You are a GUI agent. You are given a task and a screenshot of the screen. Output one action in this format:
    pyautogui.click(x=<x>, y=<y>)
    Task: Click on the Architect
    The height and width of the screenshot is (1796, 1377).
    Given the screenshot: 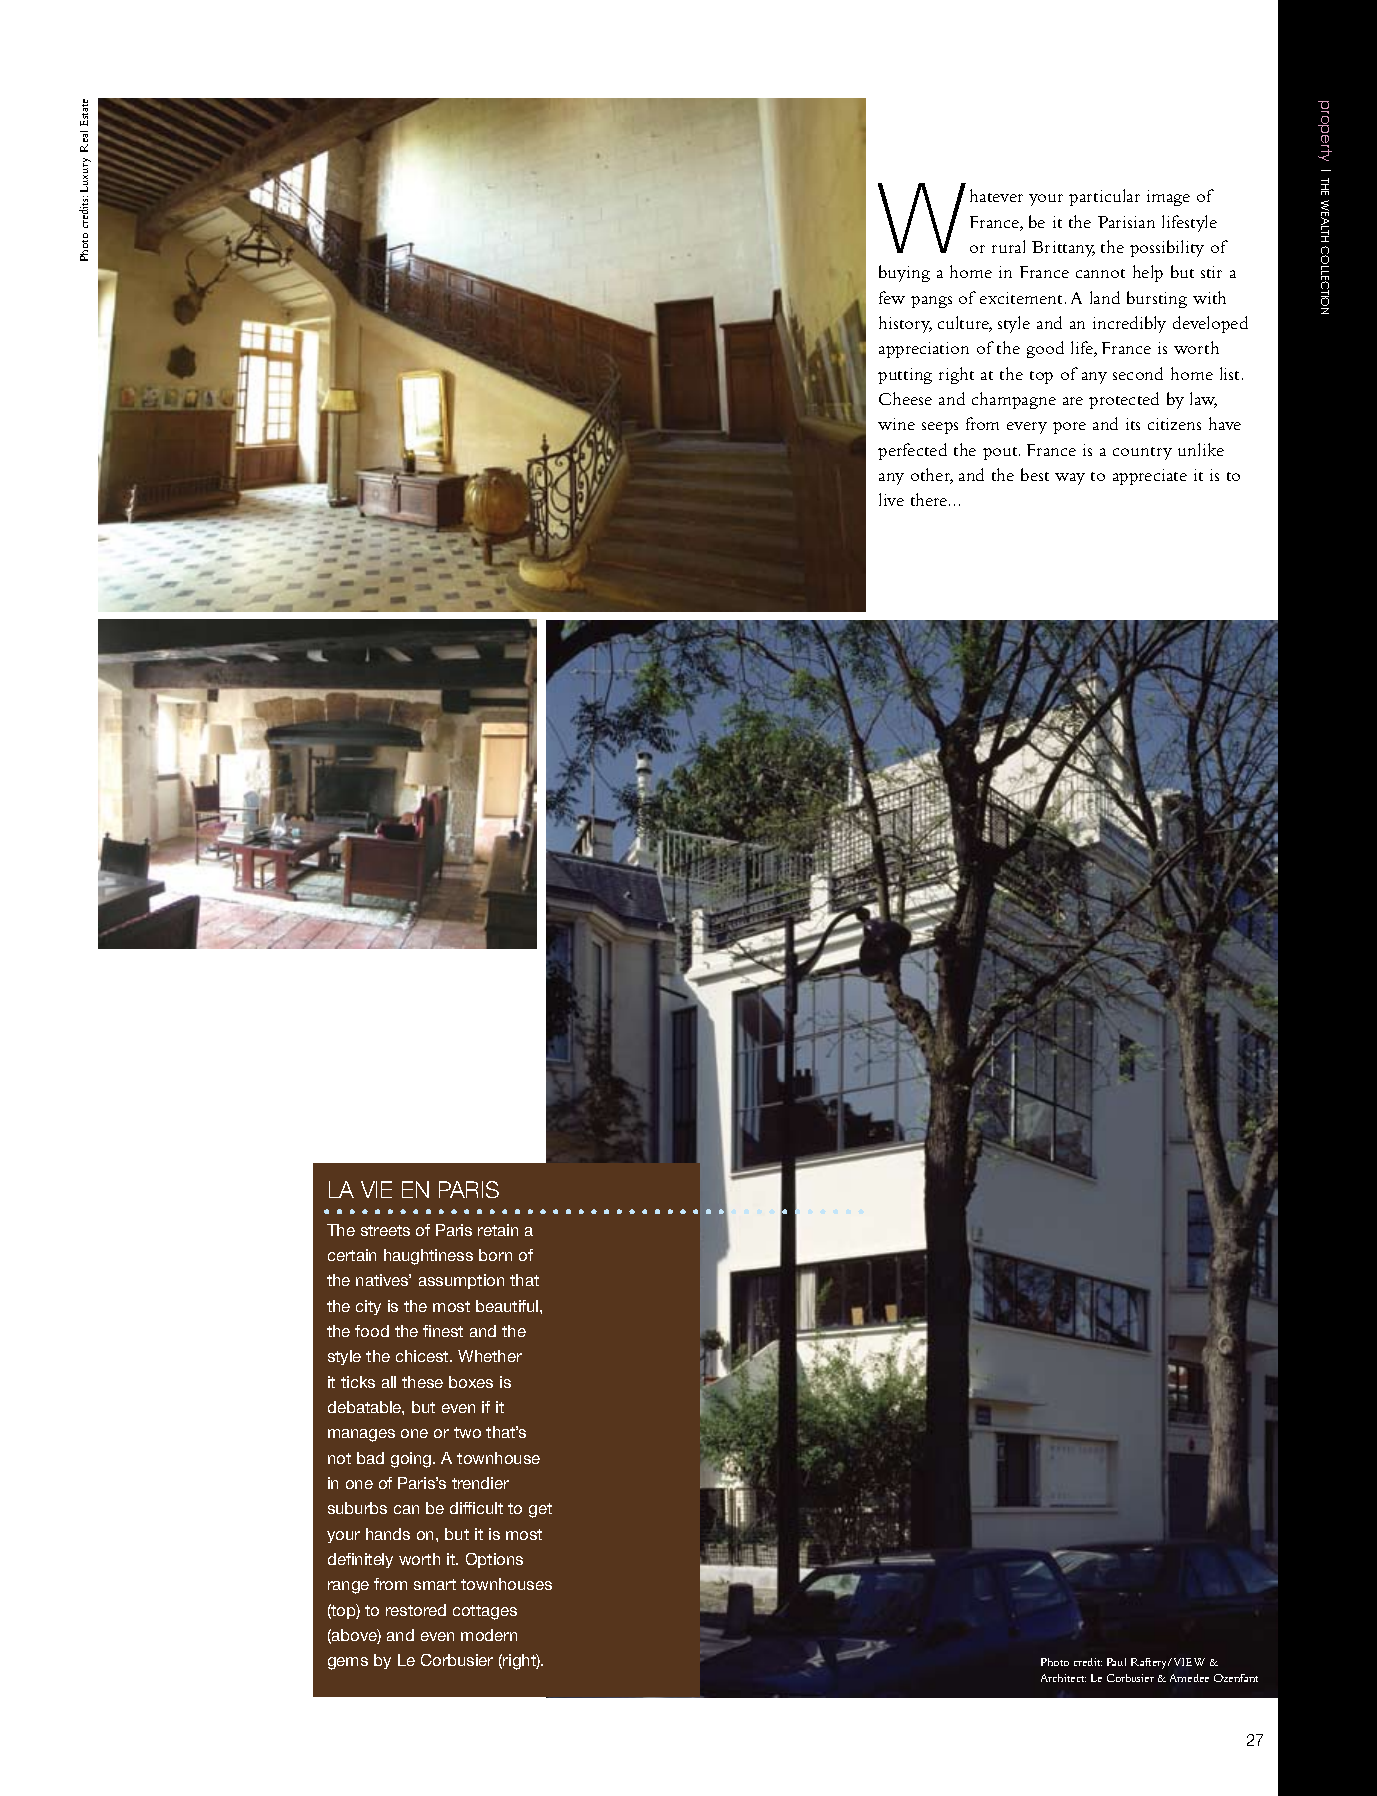 What is the action you would take?
    pyautogui.click(x=1063, y=1678)
